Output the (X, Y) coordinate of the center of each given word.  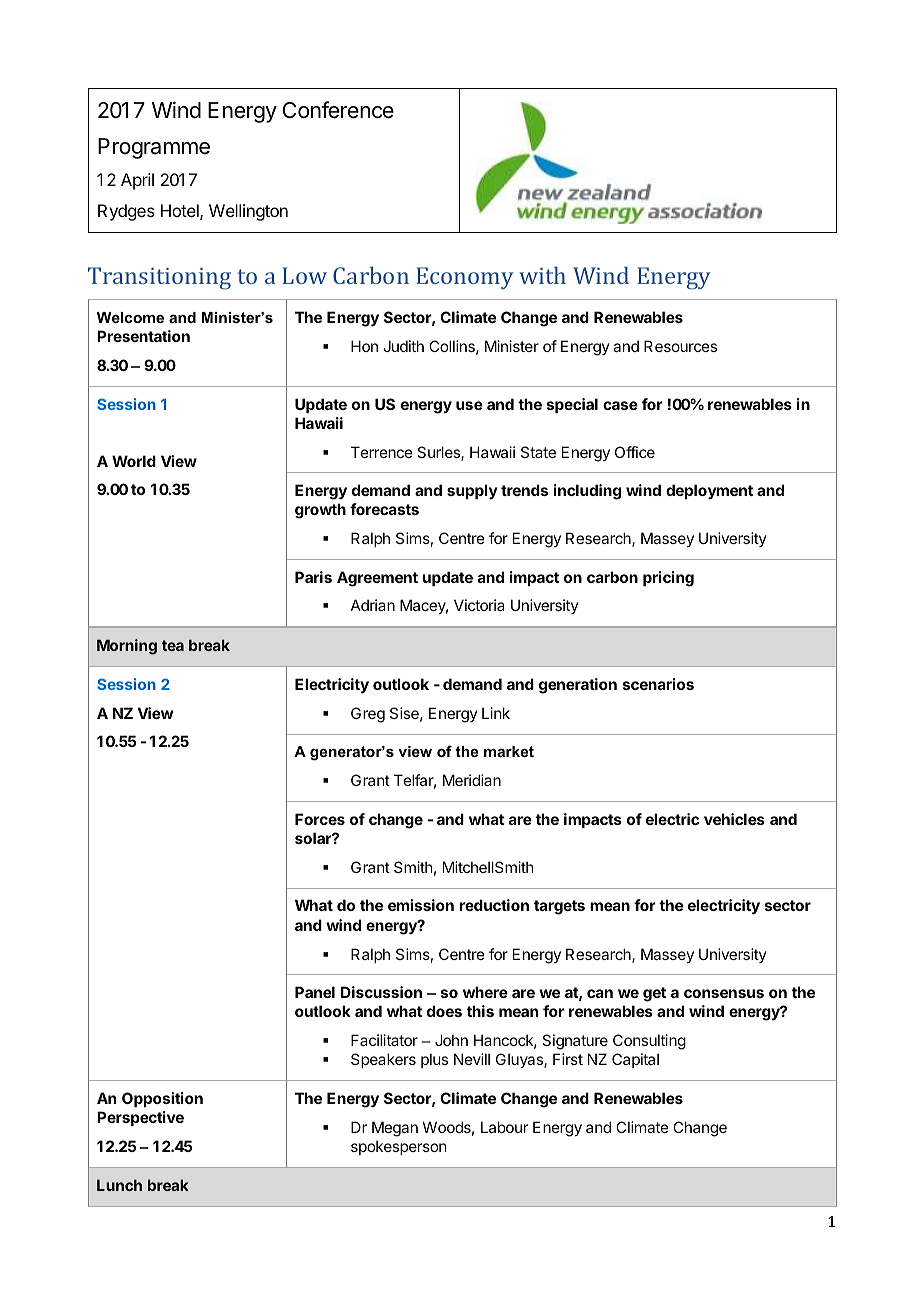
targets (559, 907)
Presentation (143, 336)
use (469, 405)
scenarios (658, 684)
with (542, 275)
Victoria (479, 605)
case (620, 405)
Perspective (140, 1118)
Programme (154, 148)
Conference (338, 110)
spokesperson (398, 1147)
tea (173, 645)
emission (421, 905)
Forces (320, 819)
